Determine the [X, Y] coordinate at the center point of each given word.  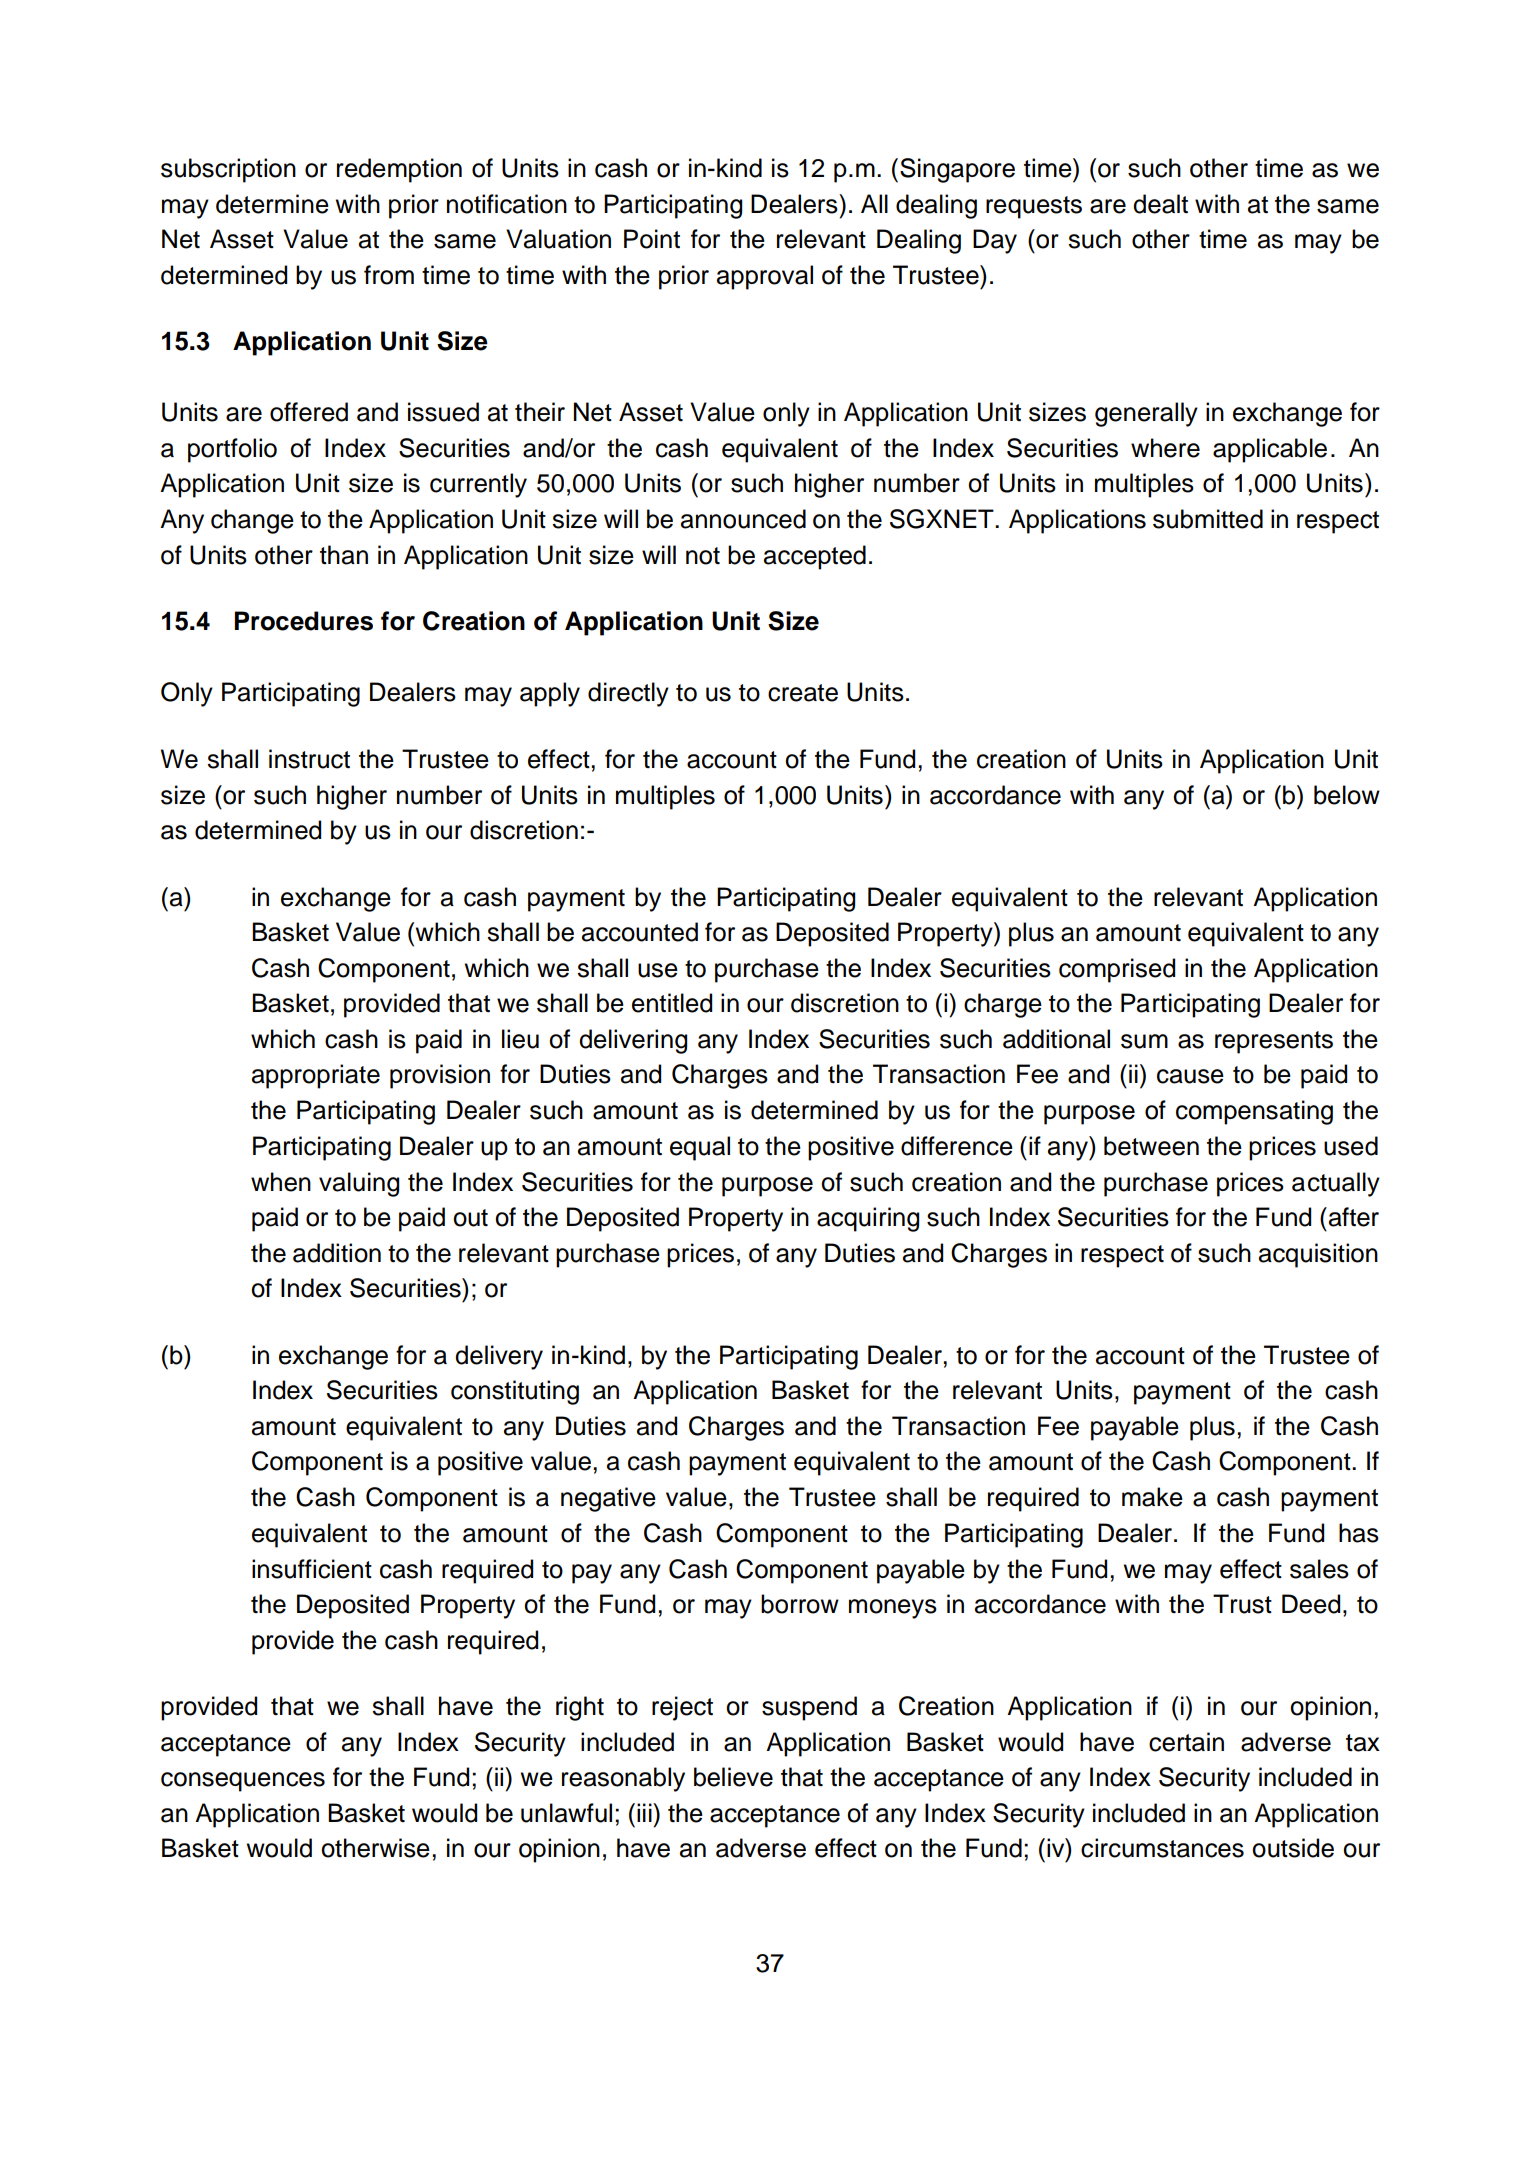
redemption [399, 170]
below [1347, 795]
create [803, 693]
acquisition [1318, 1255]
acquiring [868, 1219]
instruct [309, 759]
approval [765, 277]
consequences [243, 1782]
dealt [1160, 204]
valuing [359, 1184]
